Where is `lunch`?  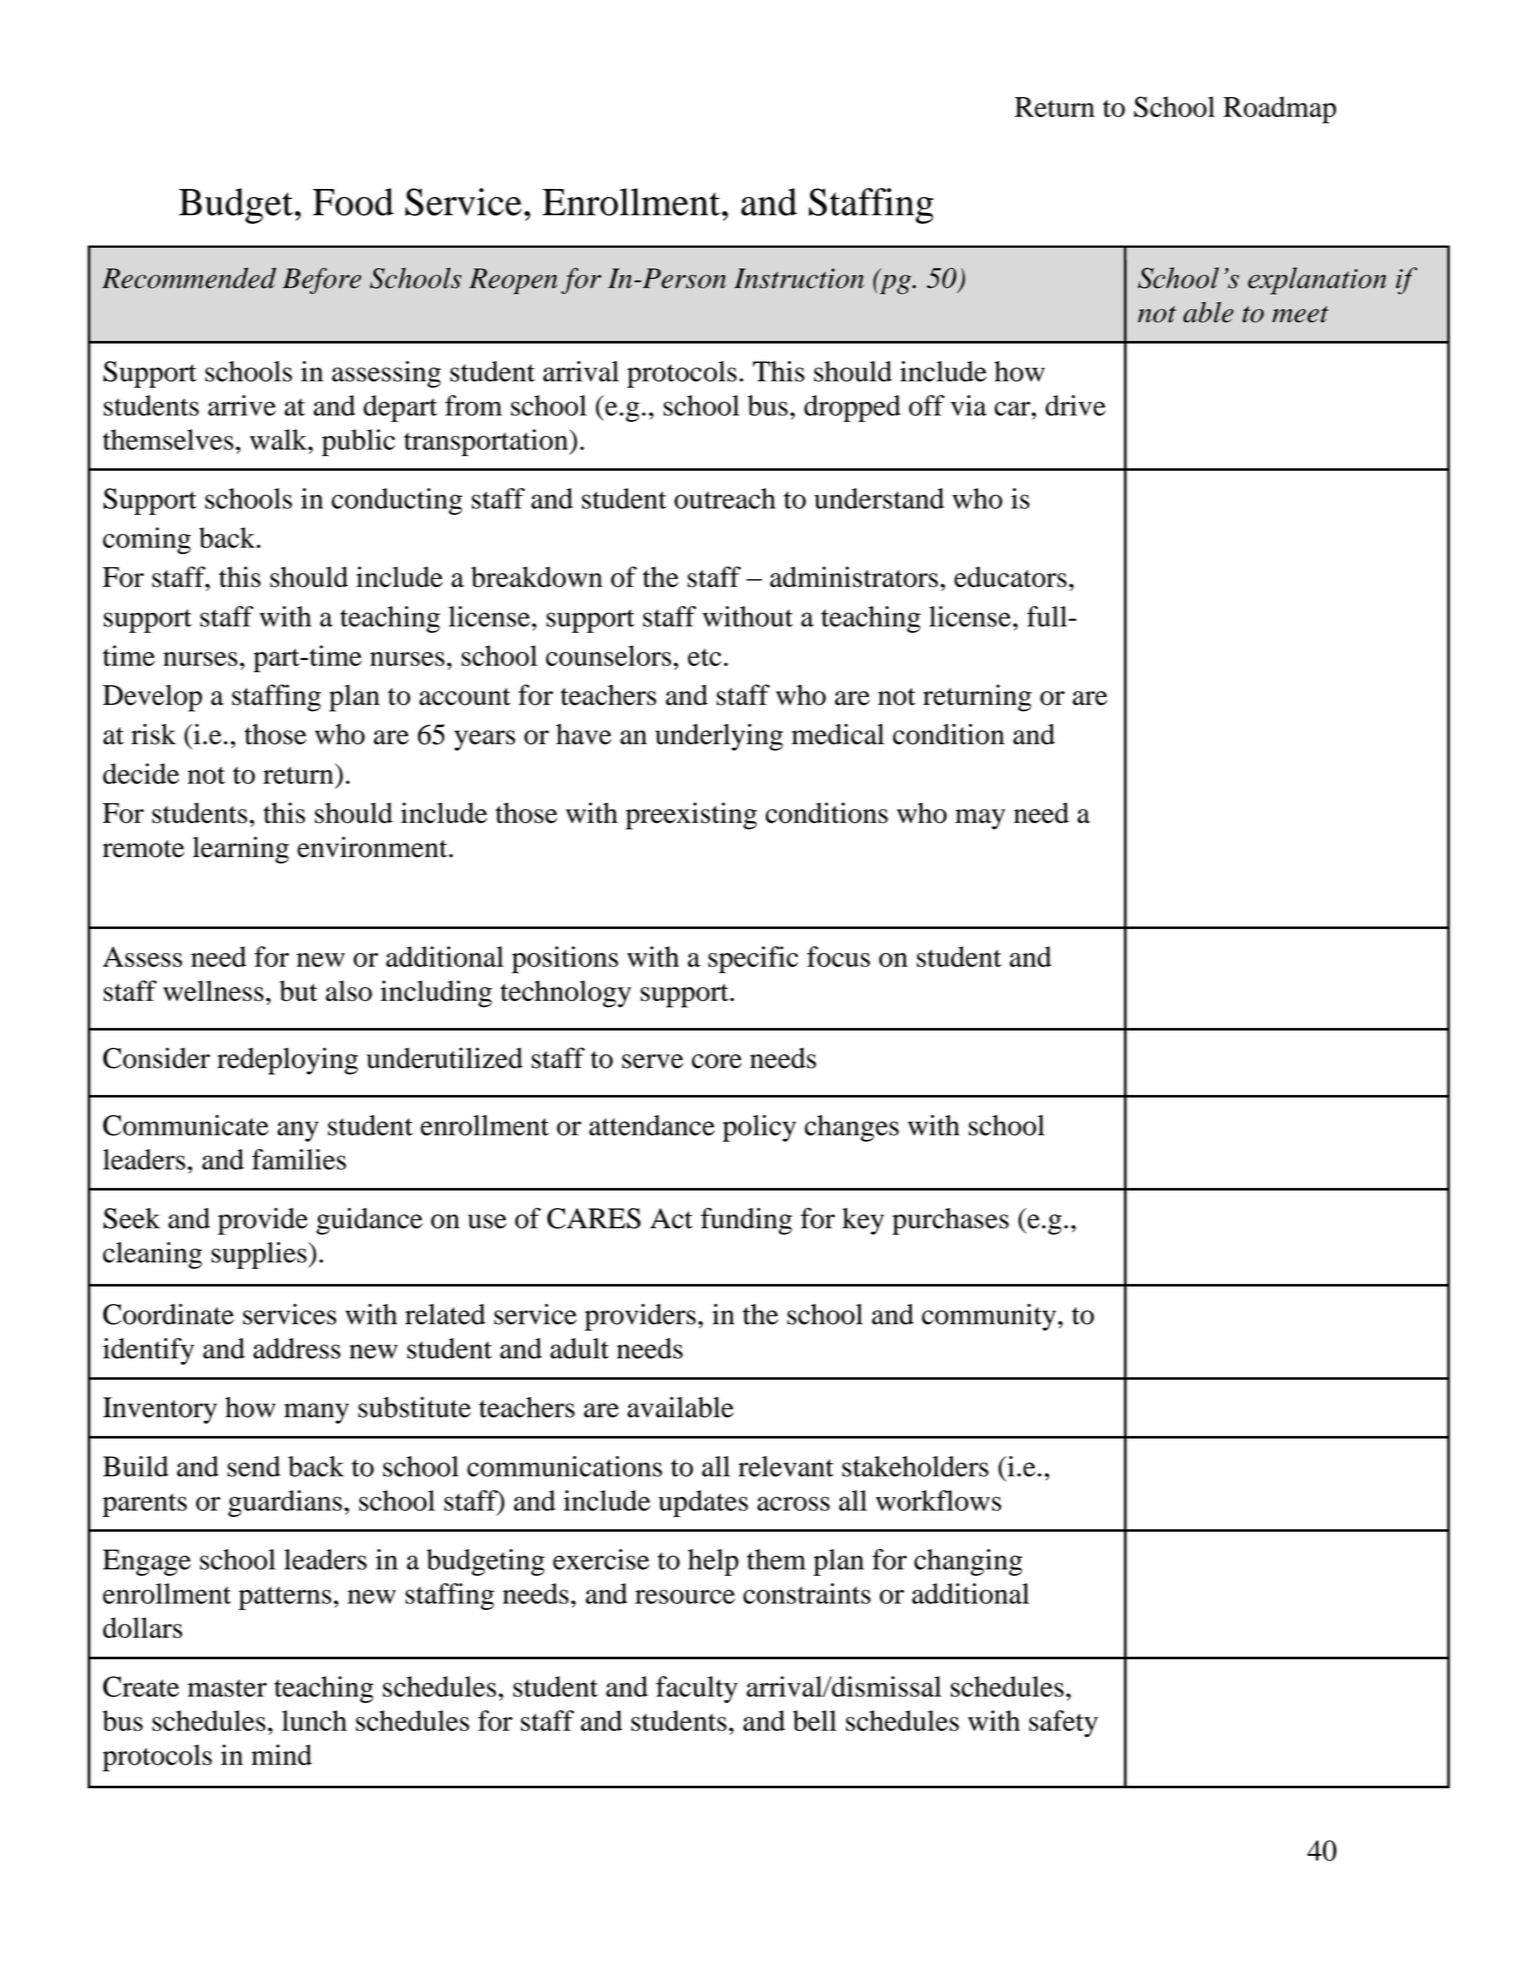 lunch is located at coordinates (314, 1720).
